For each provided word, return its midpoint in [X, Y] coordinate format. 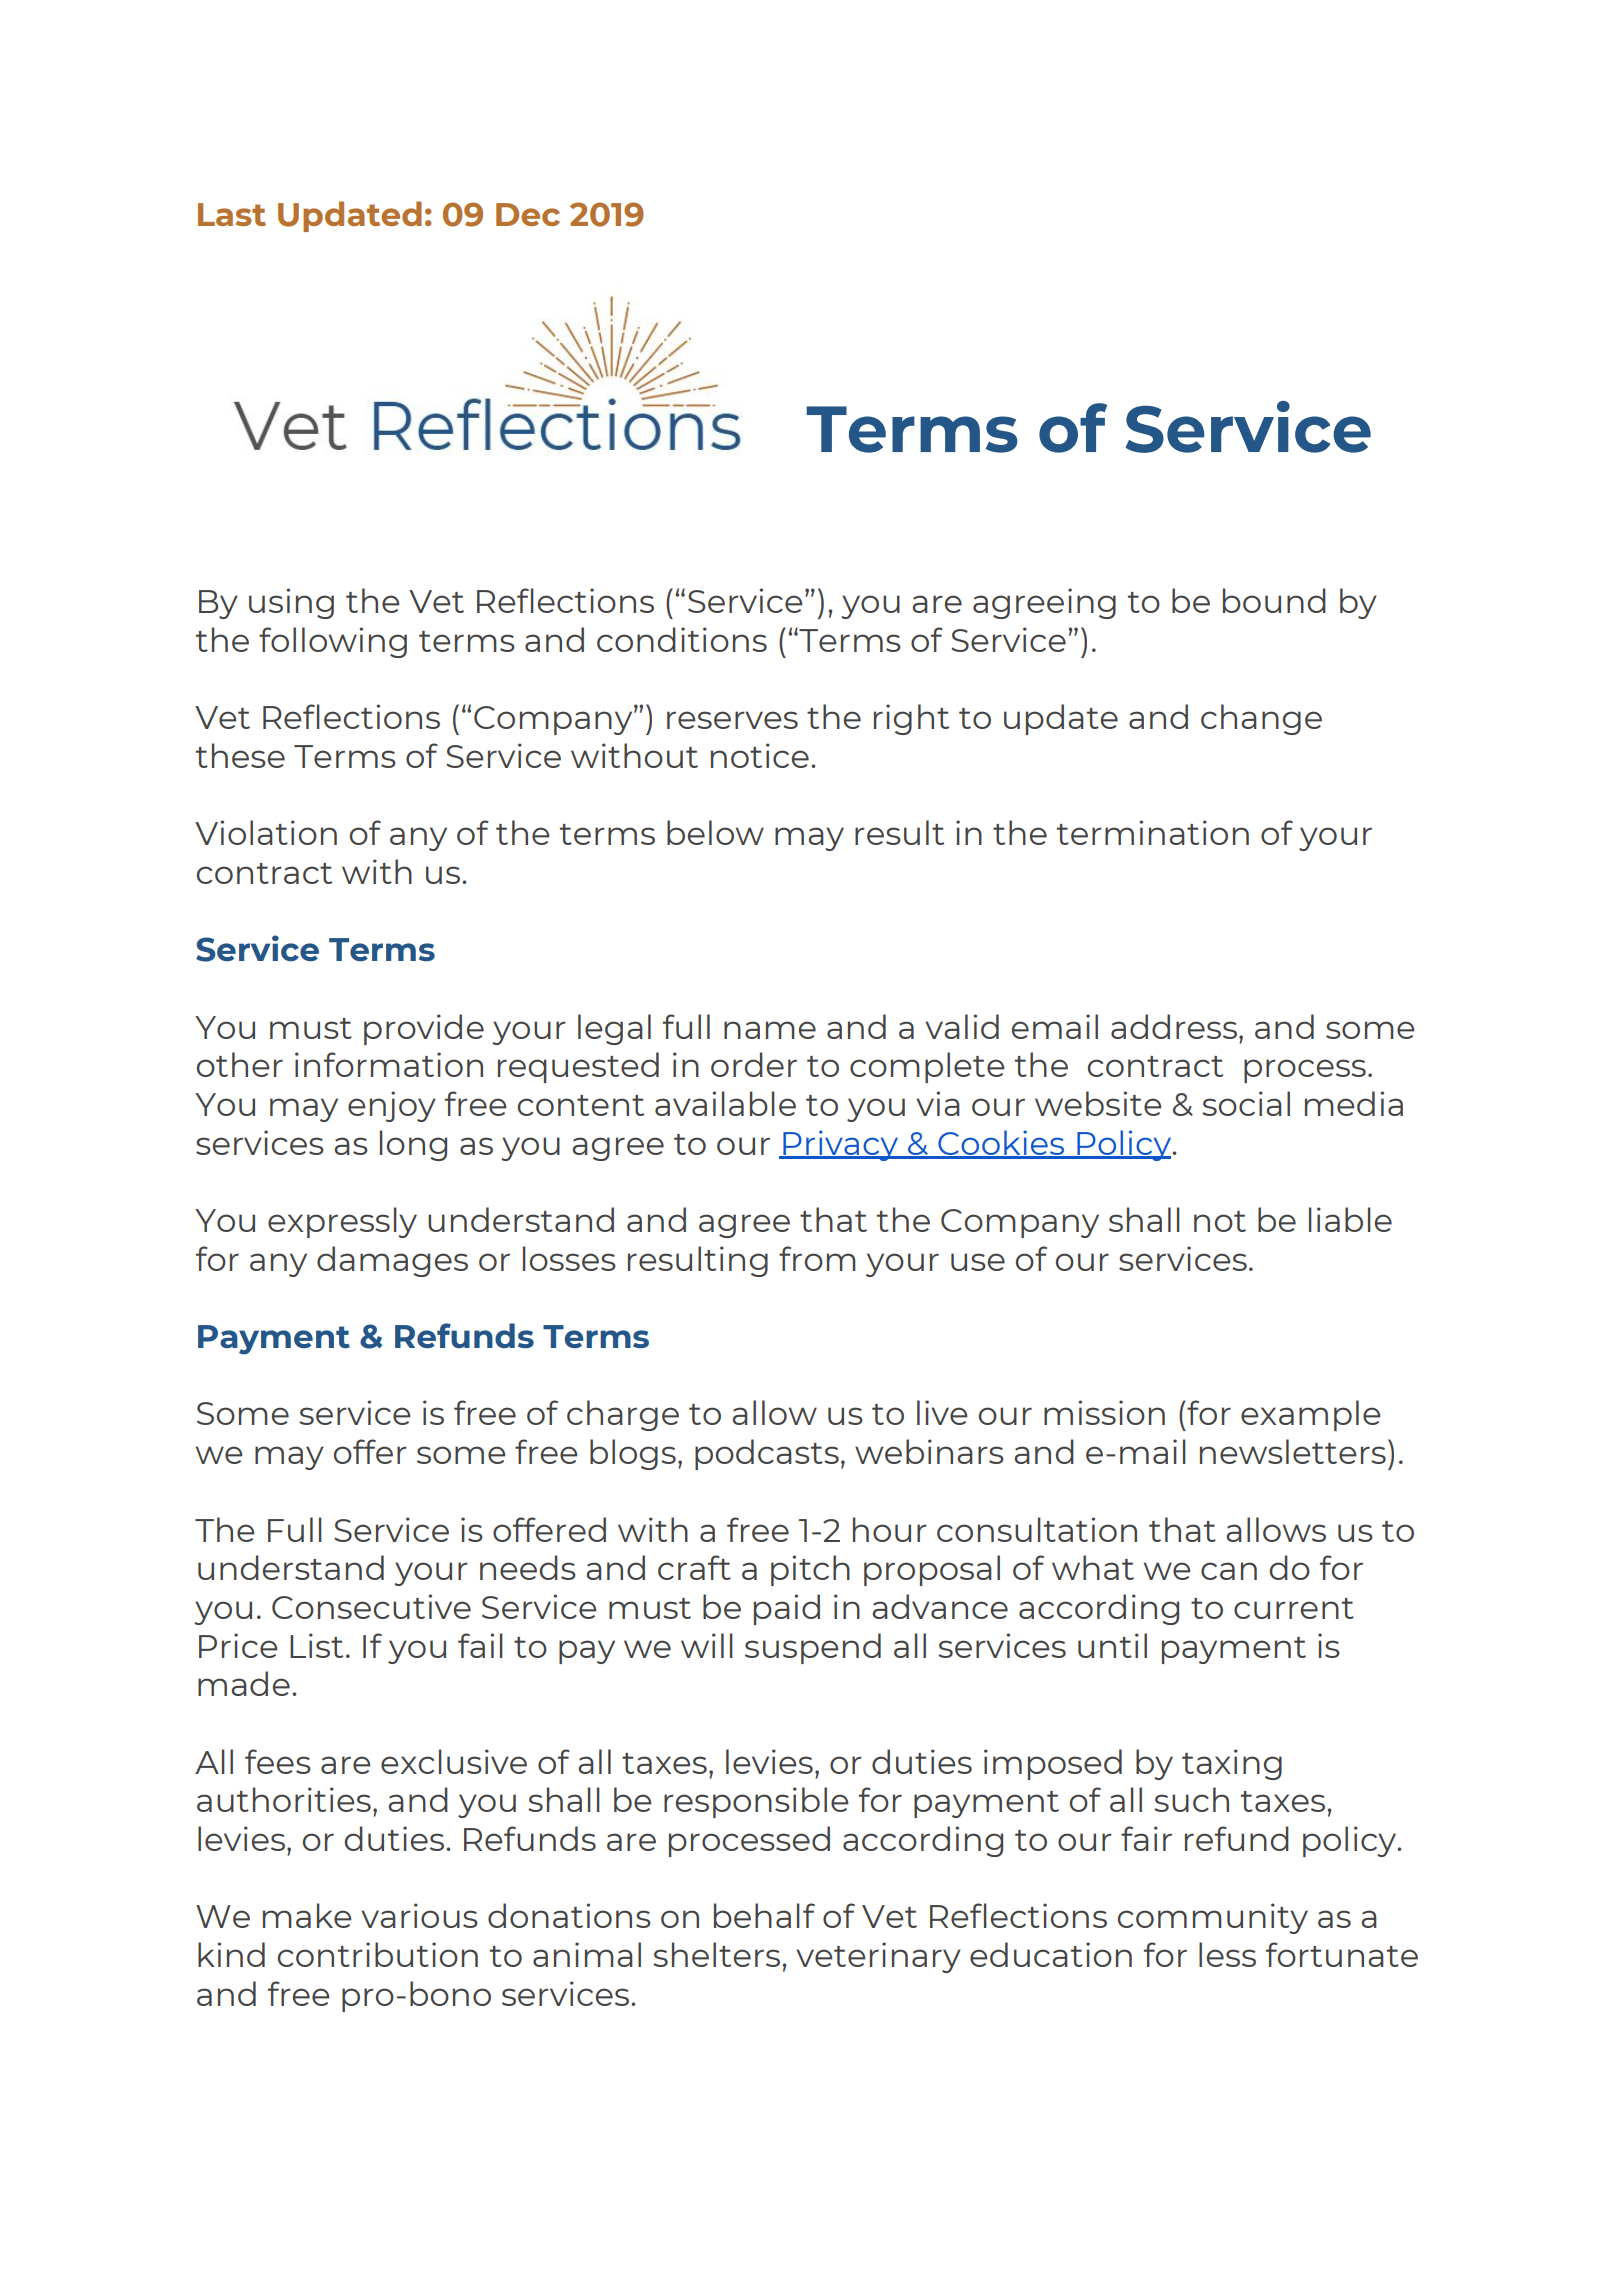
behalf [764, 1915]
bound [1274, 600]
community [1213, 1918]
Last [232, 214]
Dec [528, 214]
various [419, 1915]
